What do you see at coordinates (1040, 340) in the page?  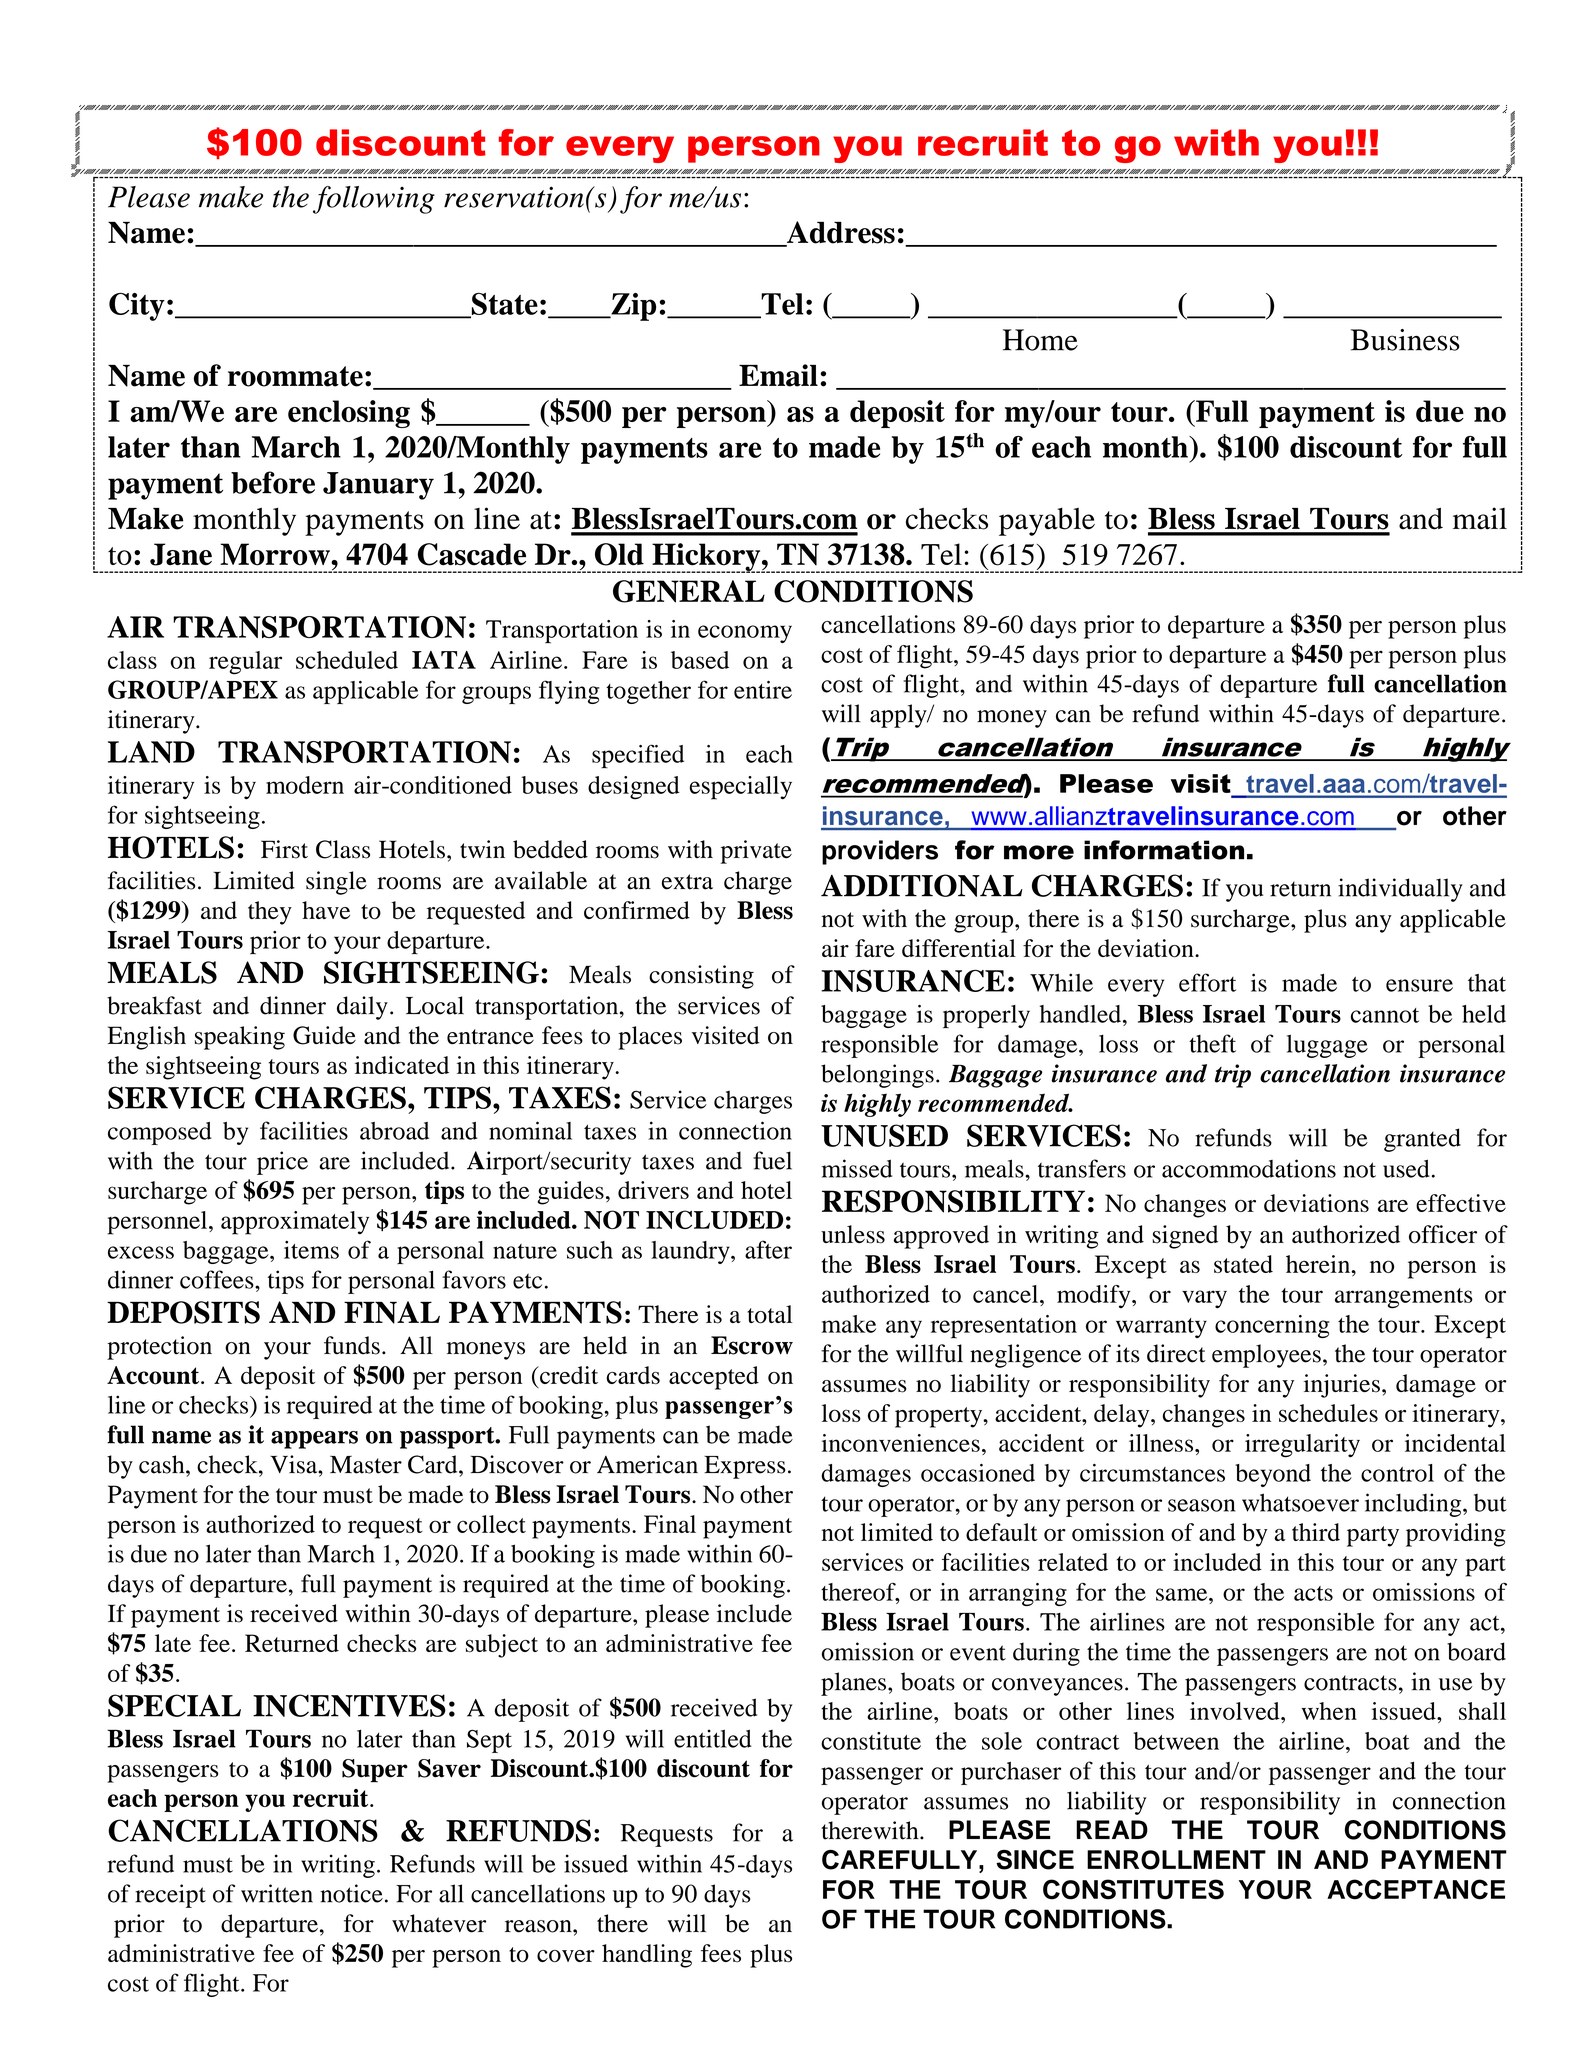 I see `Home` at bounding box center [1040, 340].
